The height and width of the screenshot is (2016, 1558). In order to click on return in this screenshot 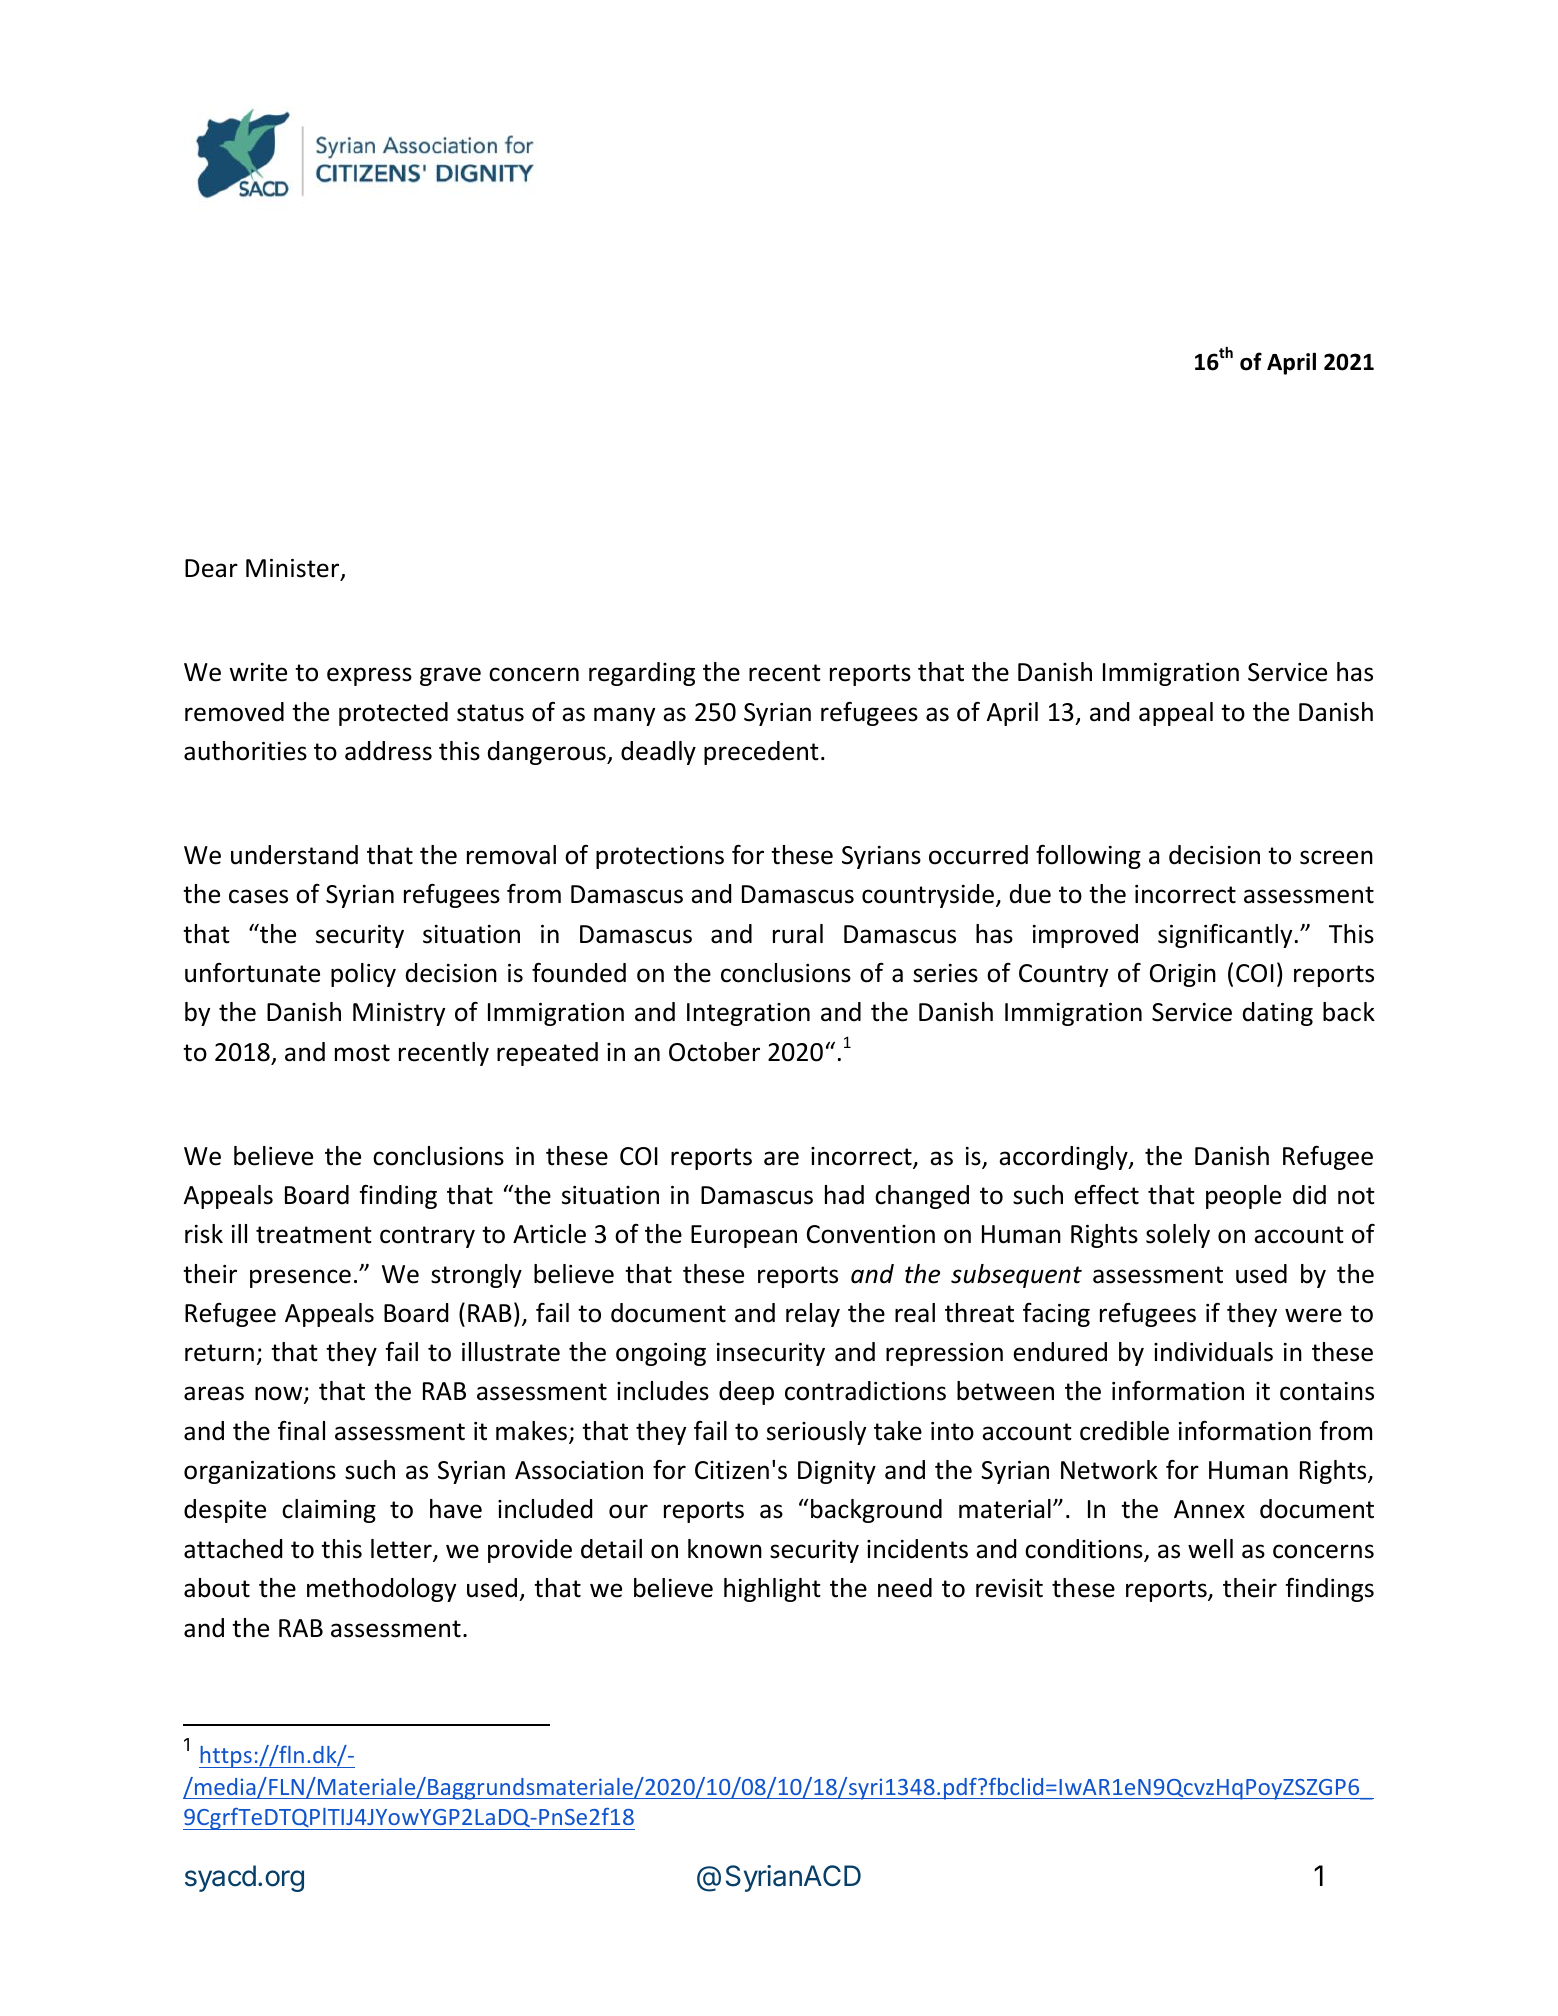, I will do `click(219, 1353)`.
